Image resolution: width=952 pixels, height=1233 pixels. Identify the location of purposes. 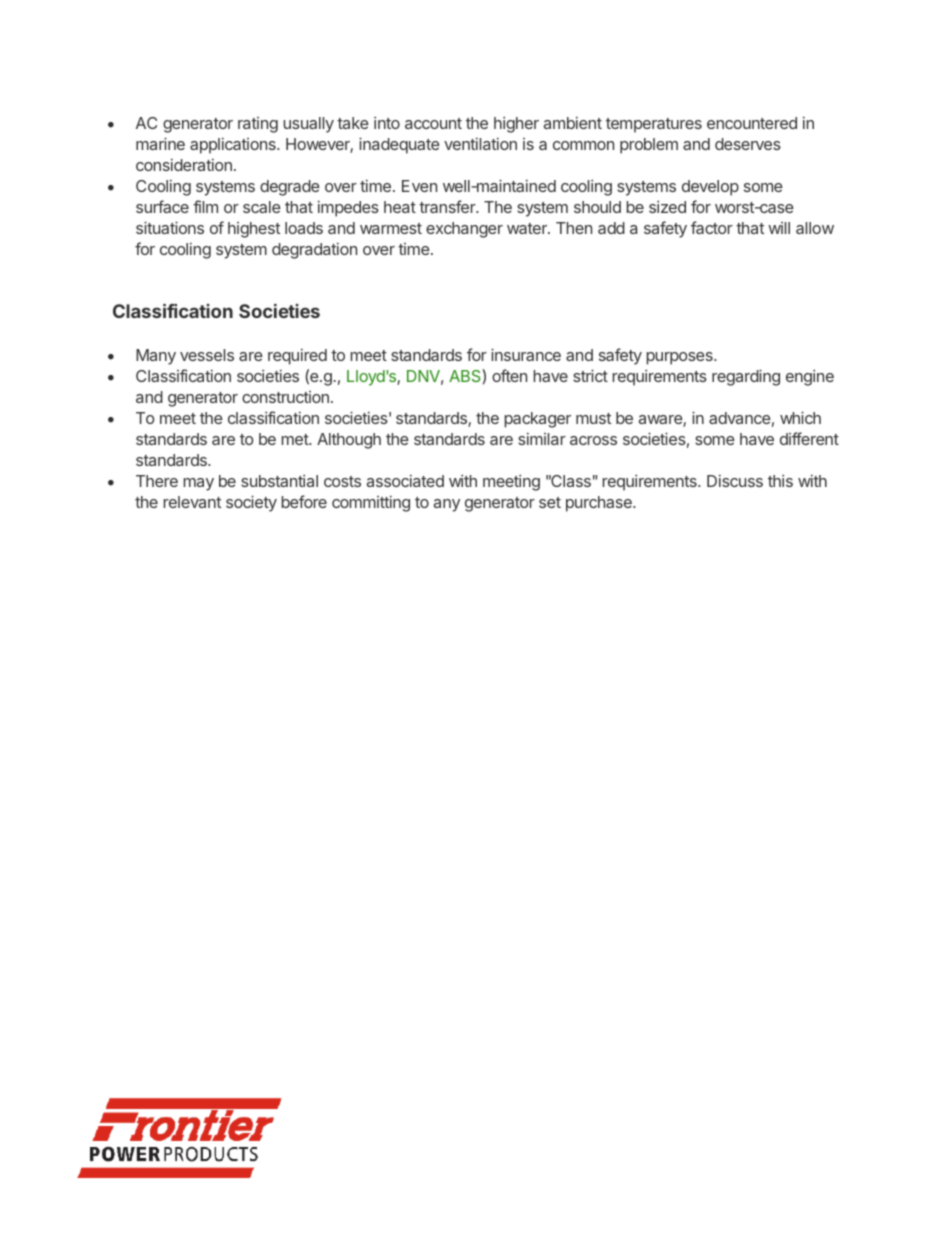
(680, 358).
